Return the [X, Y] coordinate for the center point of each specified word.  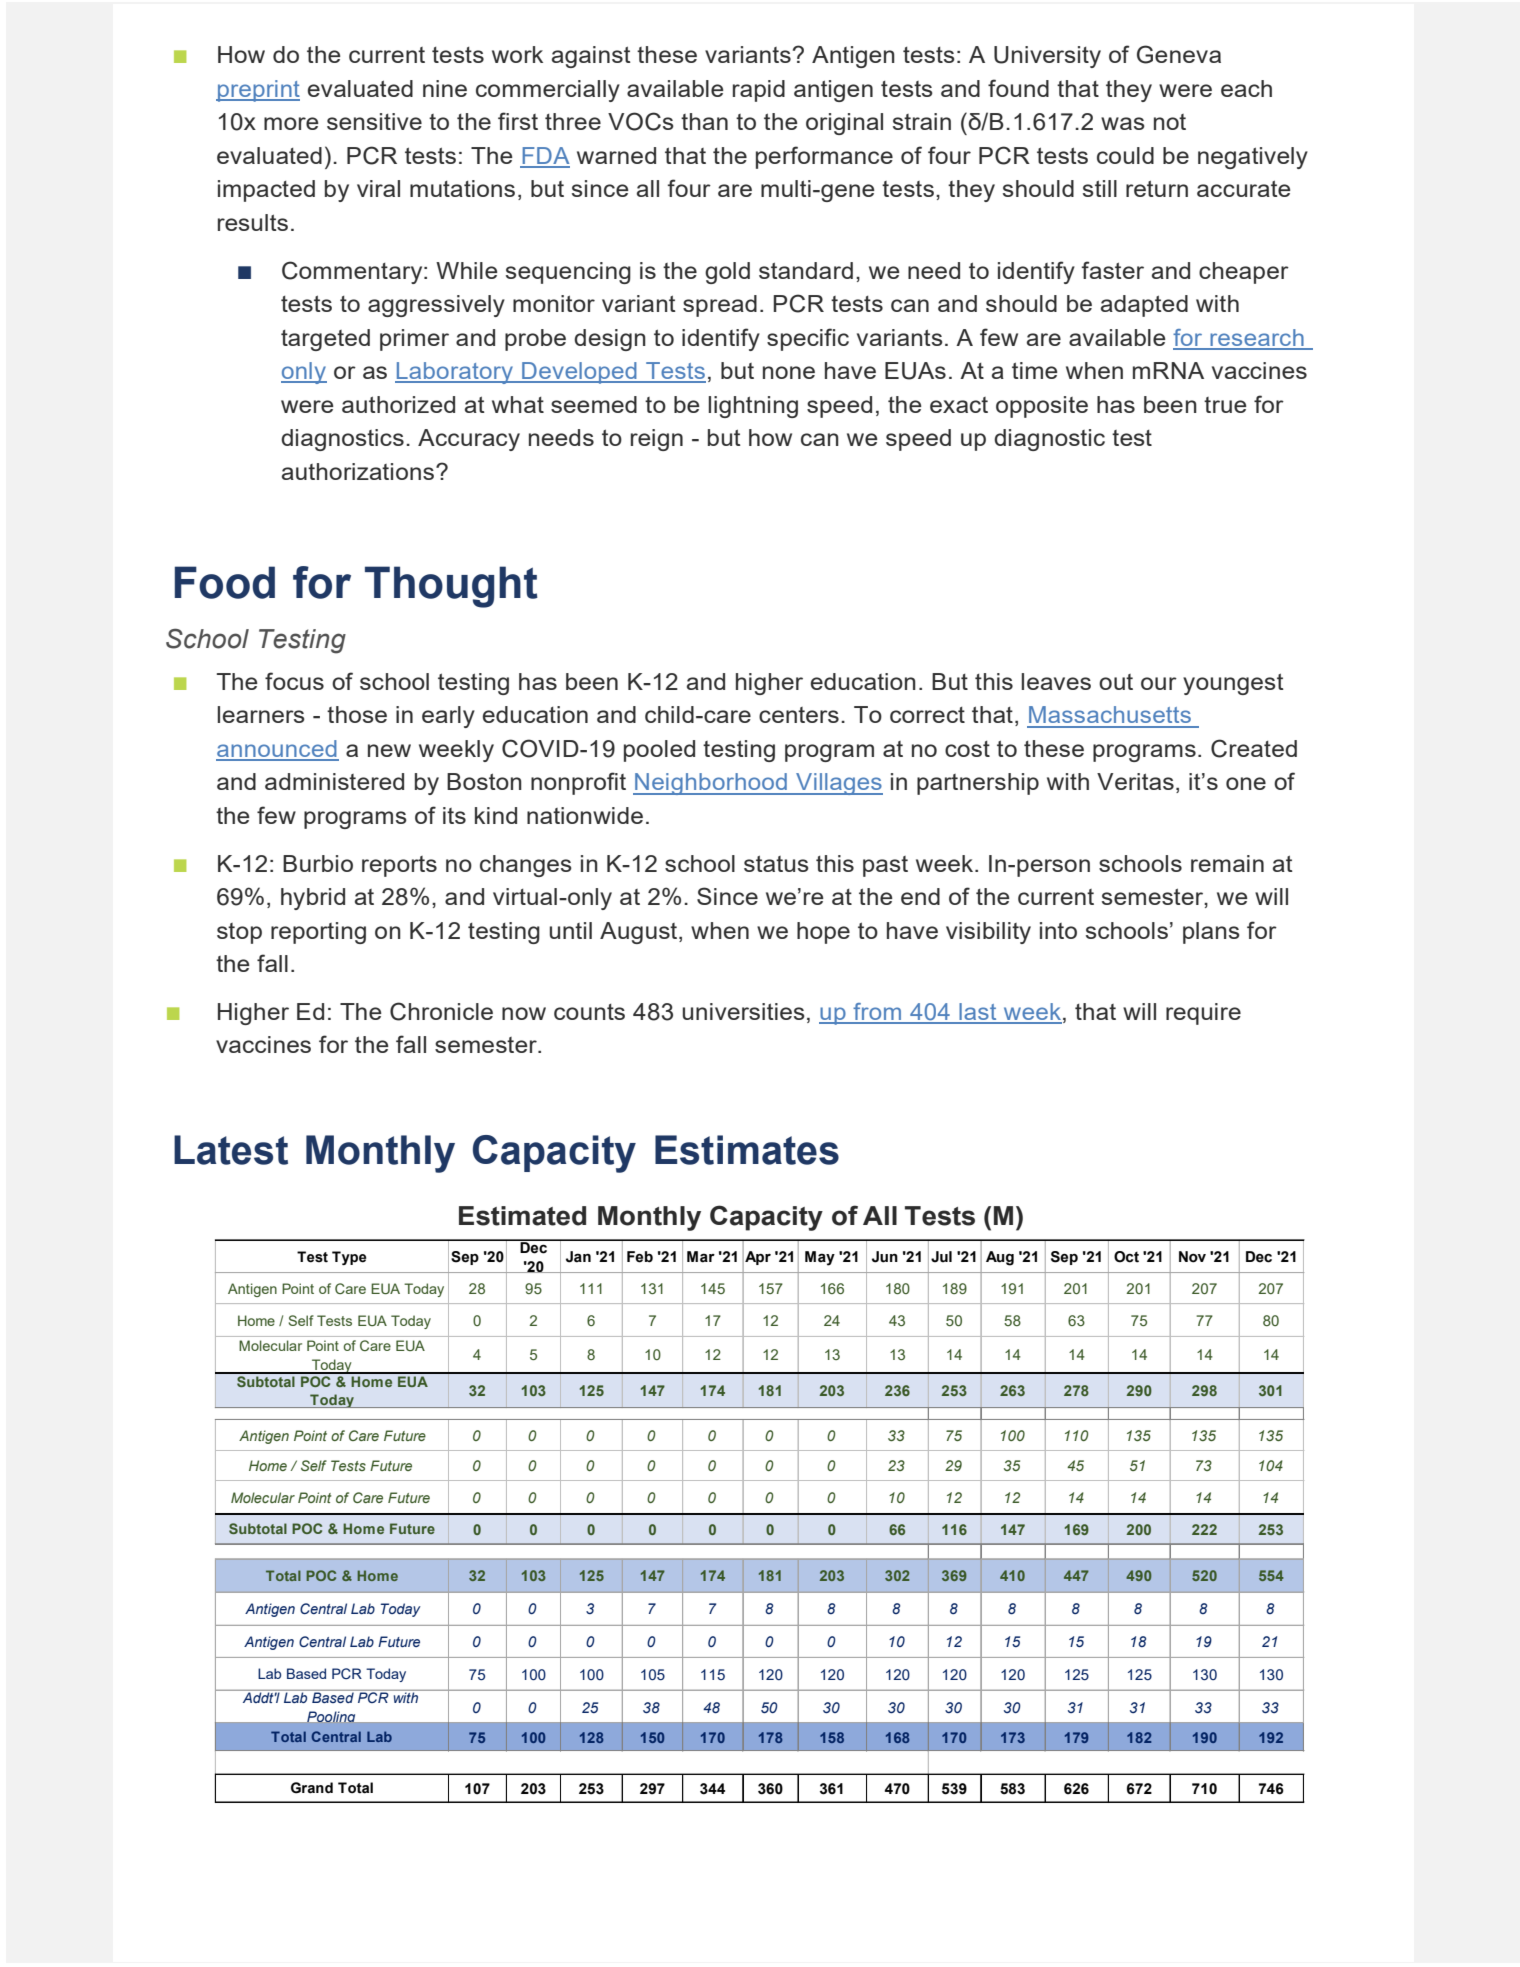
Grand [312, 1788]
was [1123, 123]
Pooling [331, 1717]
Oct [1126, 1257]
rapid [759, 91]
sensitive [374, 121]
